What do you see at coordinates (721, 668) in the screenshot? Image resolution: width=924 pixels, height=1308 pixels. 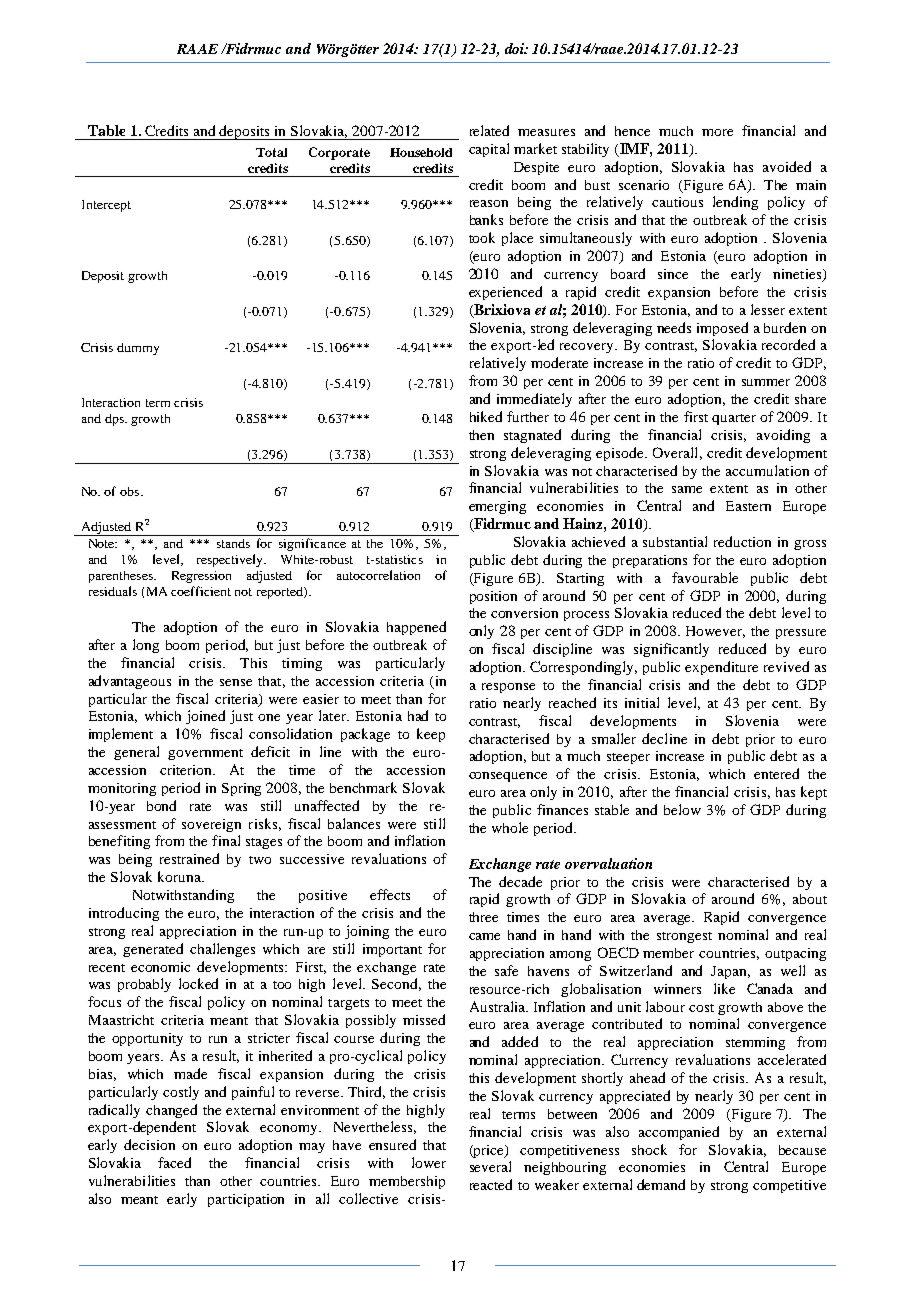 I see `expenditure` at bounding box center [721, 668].
